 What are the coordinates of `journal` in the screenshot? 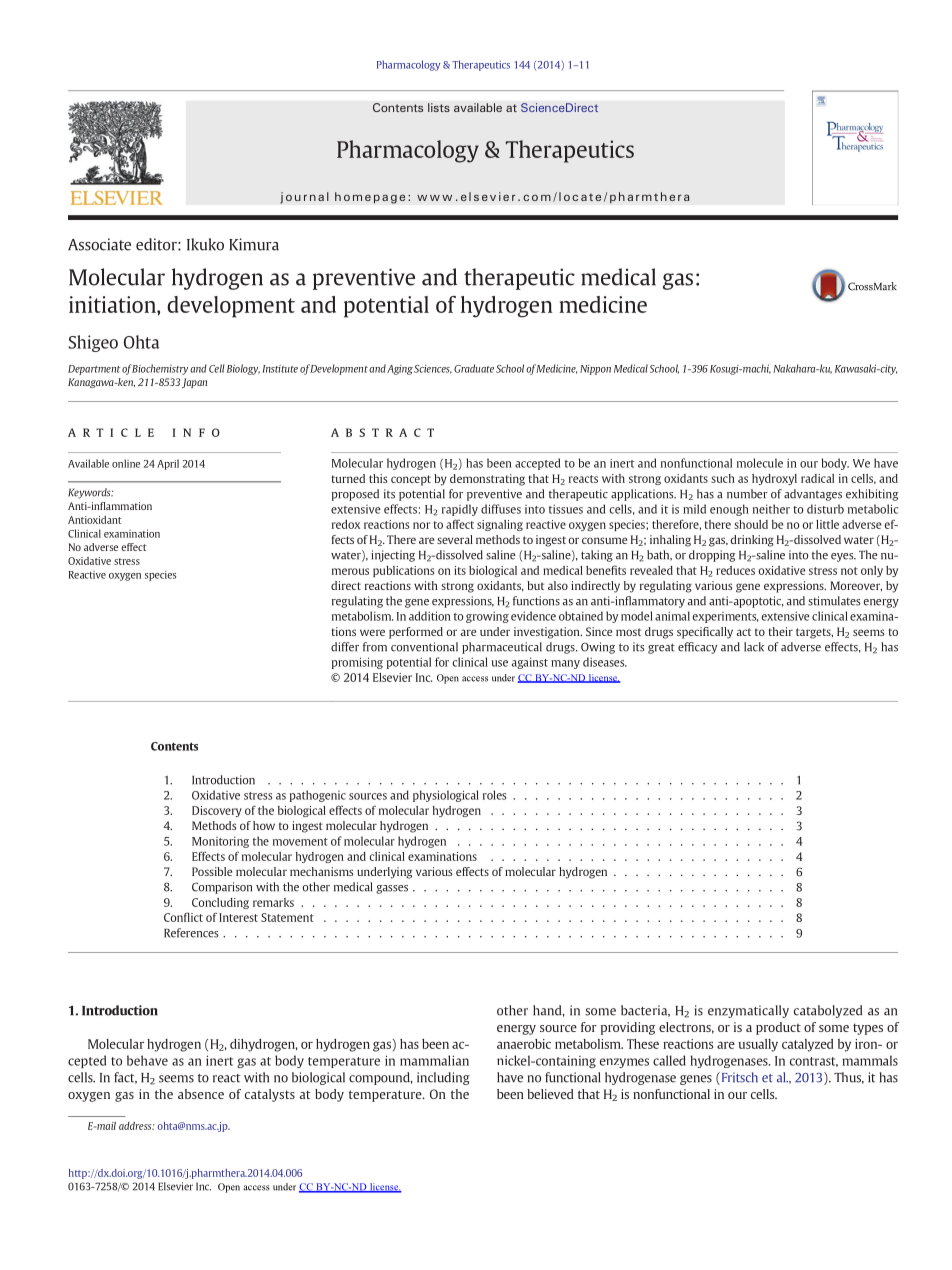 It's located at (304, 198).
